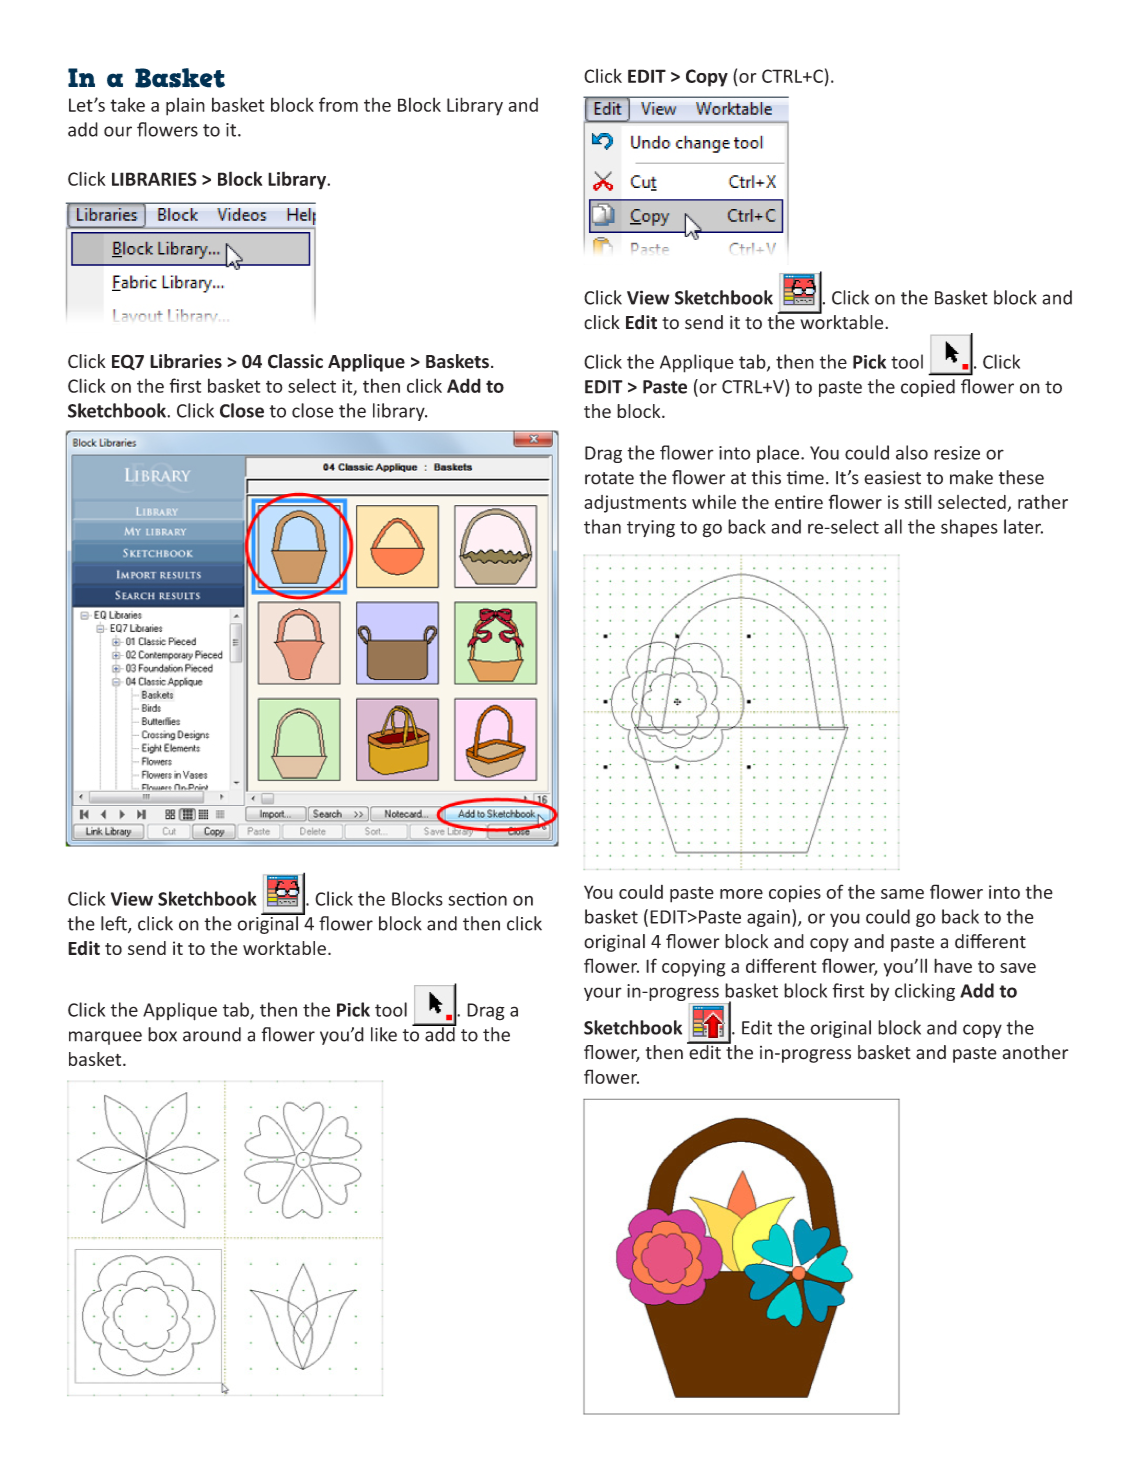  Describe the element at coordinates (477, 899) in the image. I see `section` at that location.
